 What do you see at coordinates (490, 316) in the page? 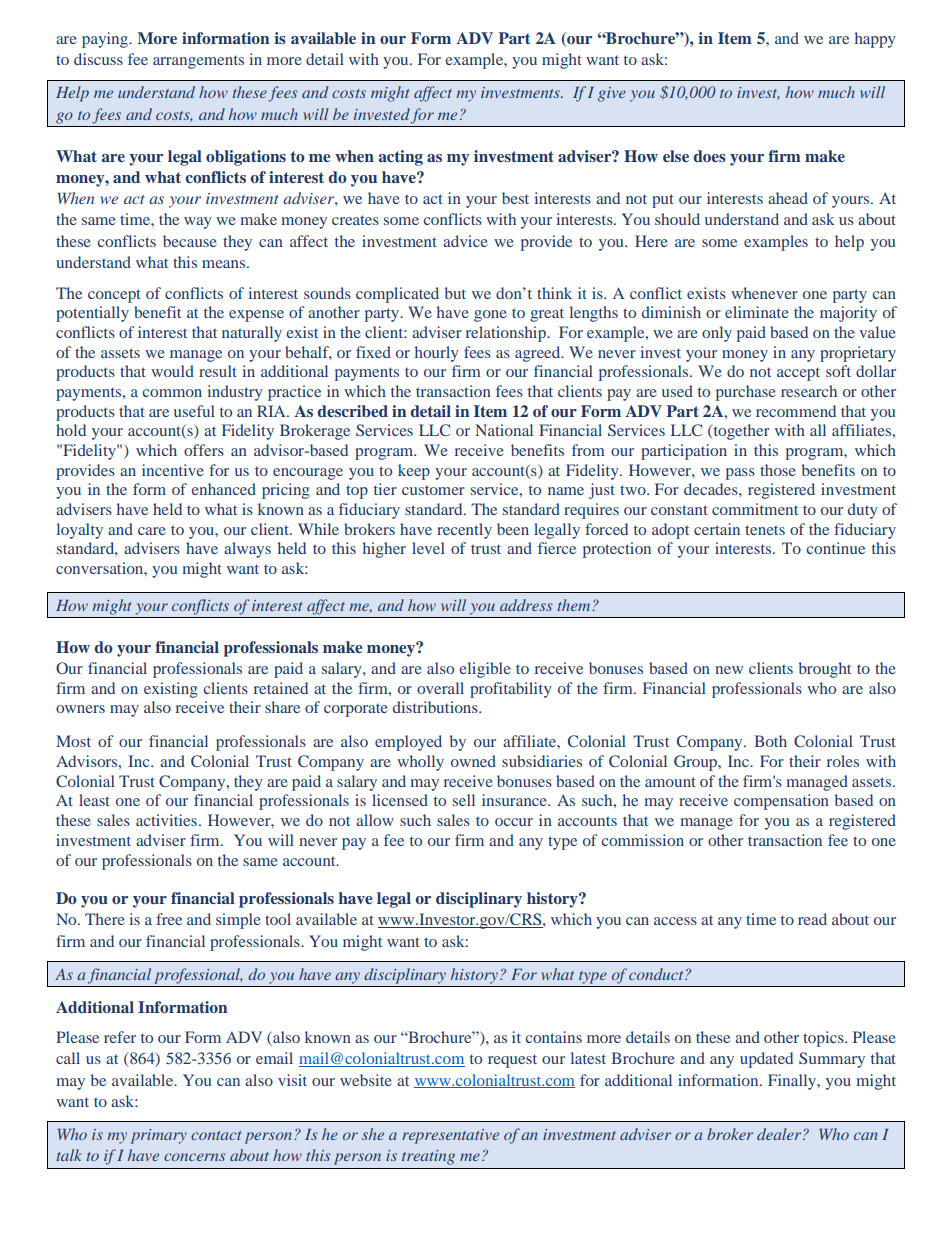
I see `gone` at bounding box center [490, 316].
